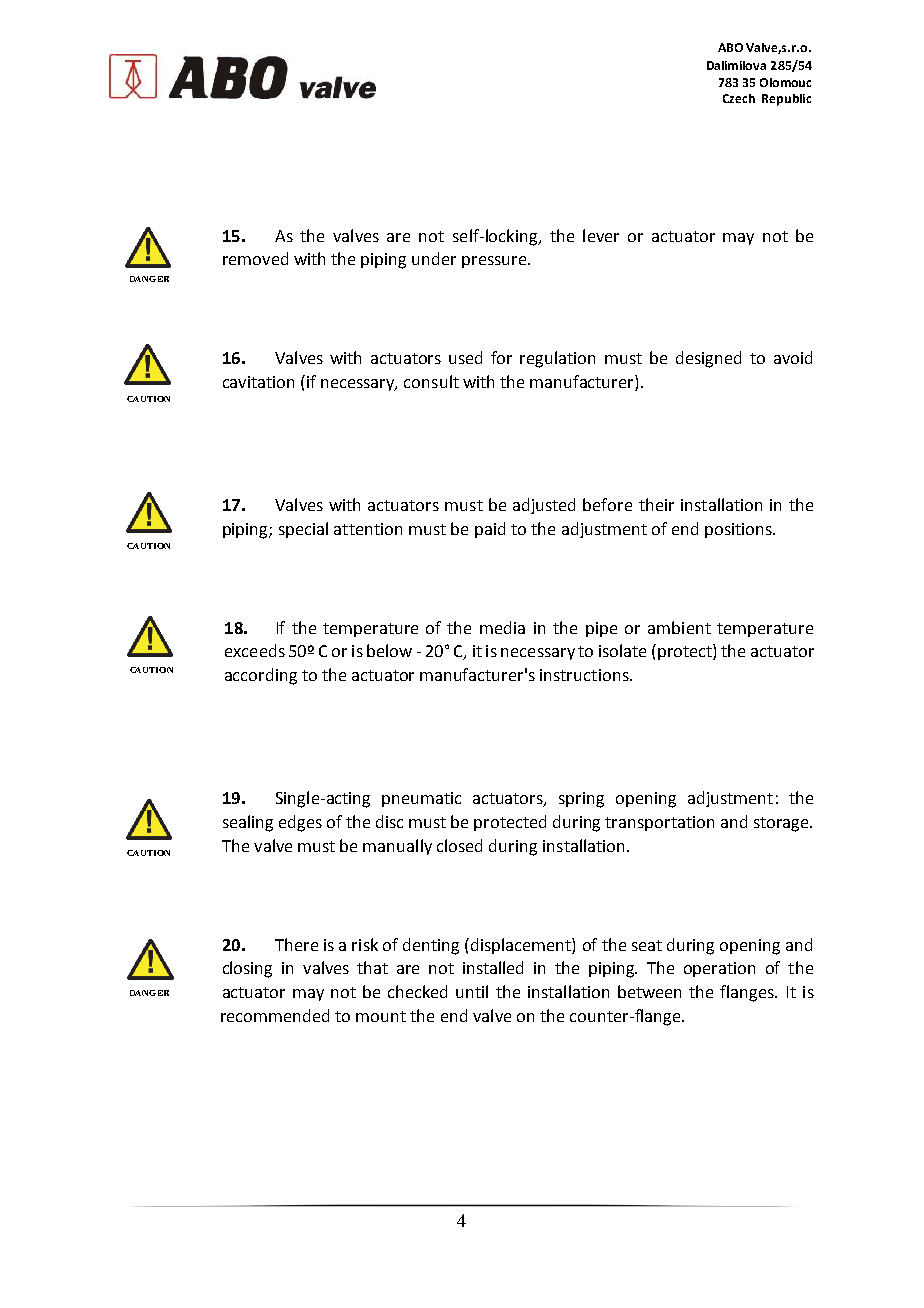  Describe the element at coordinates (490, 530) in the screenshot. I see `paid` at that location.
